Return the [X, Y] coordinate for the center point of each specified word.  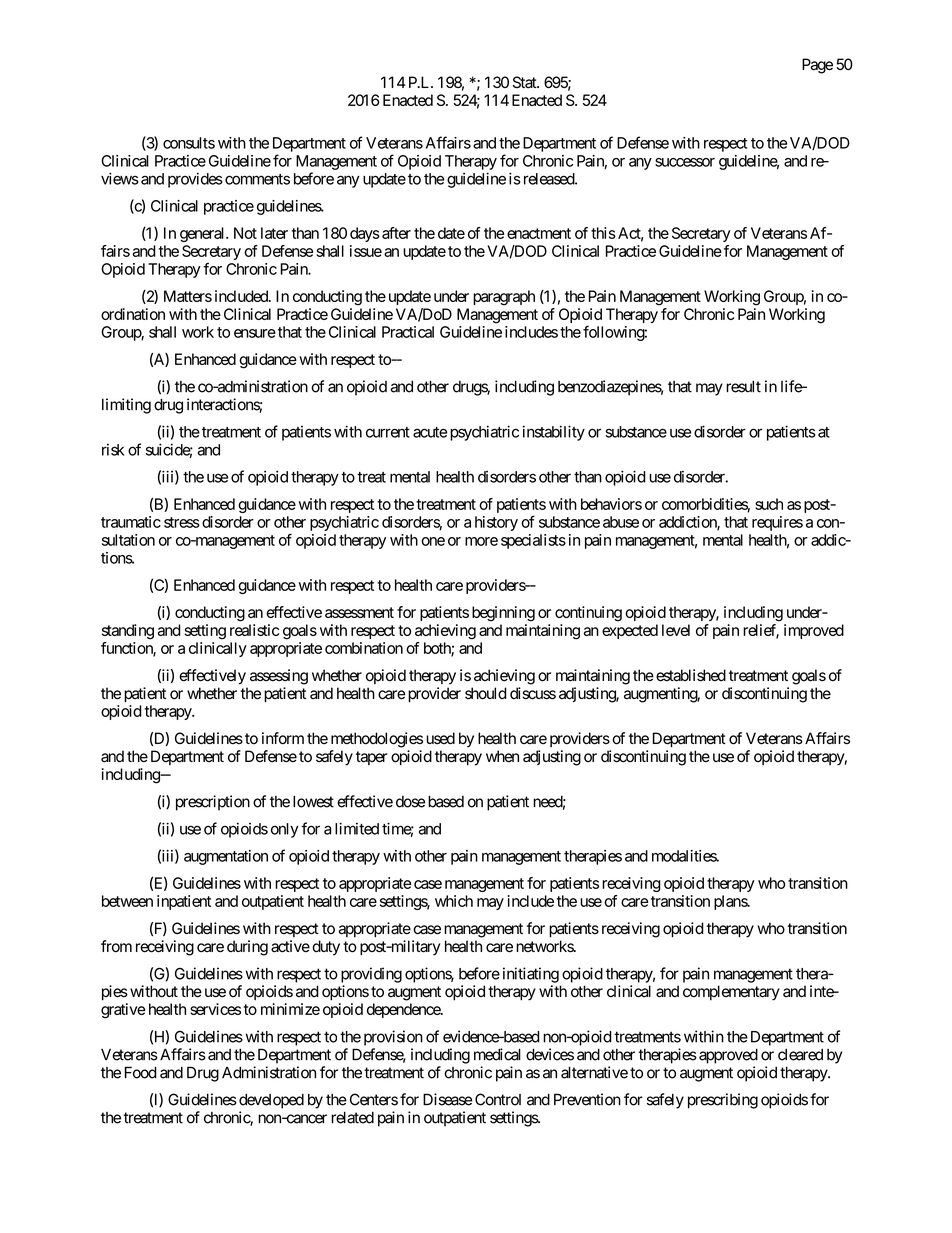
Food [141, 1072]
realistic [254, 630]
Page [817, 66]
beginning [503, 614]
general [203, 234]
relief [761, 631]
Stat [525, 82]
